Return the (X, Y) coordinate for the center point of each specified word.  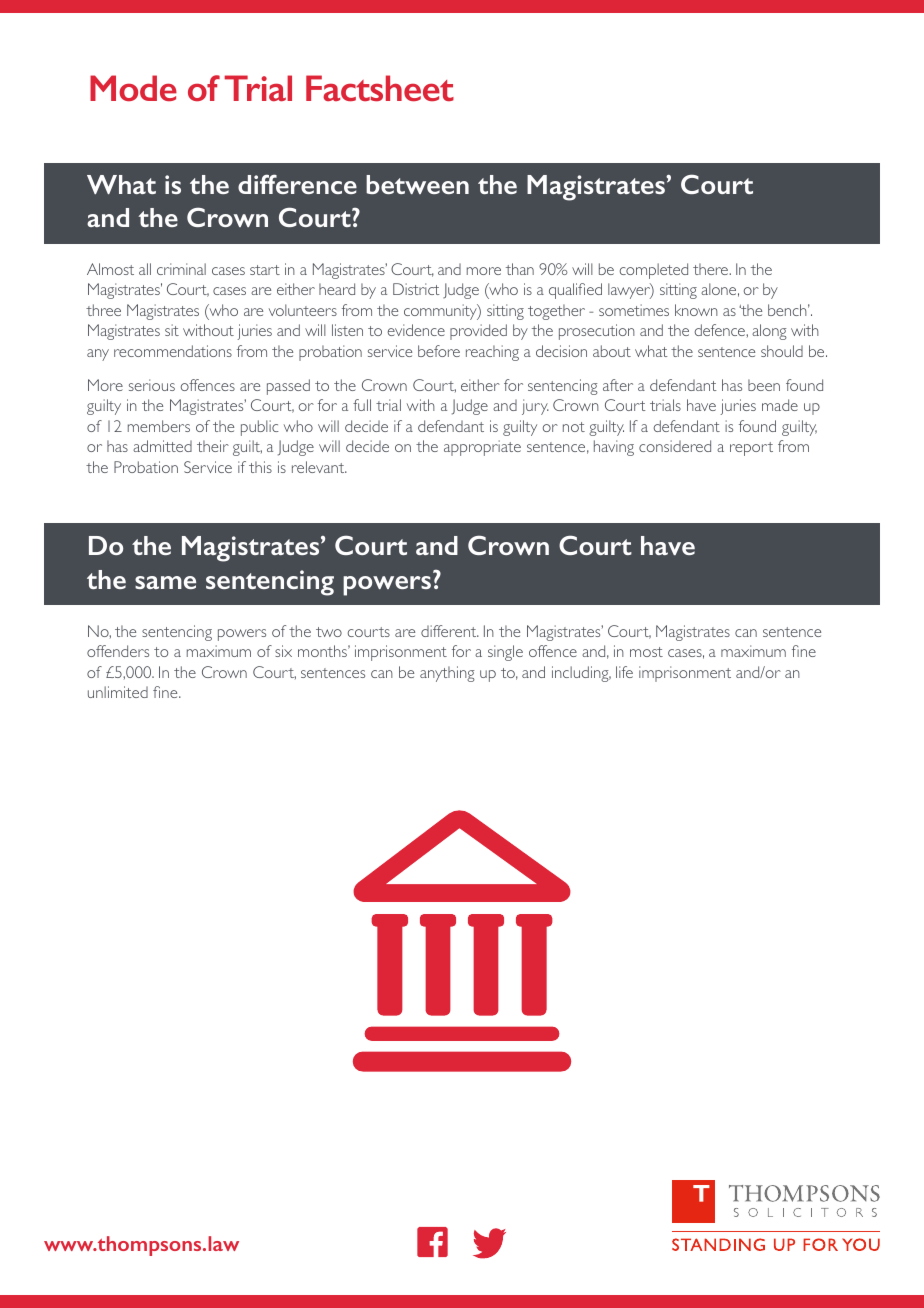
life (624, 672)
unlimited (118, 692)
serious (152, 385)
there (712, 269)
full (362, 405)
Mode (133, 88)
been (764, 385)
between (417, 184)
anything (447, 674)
